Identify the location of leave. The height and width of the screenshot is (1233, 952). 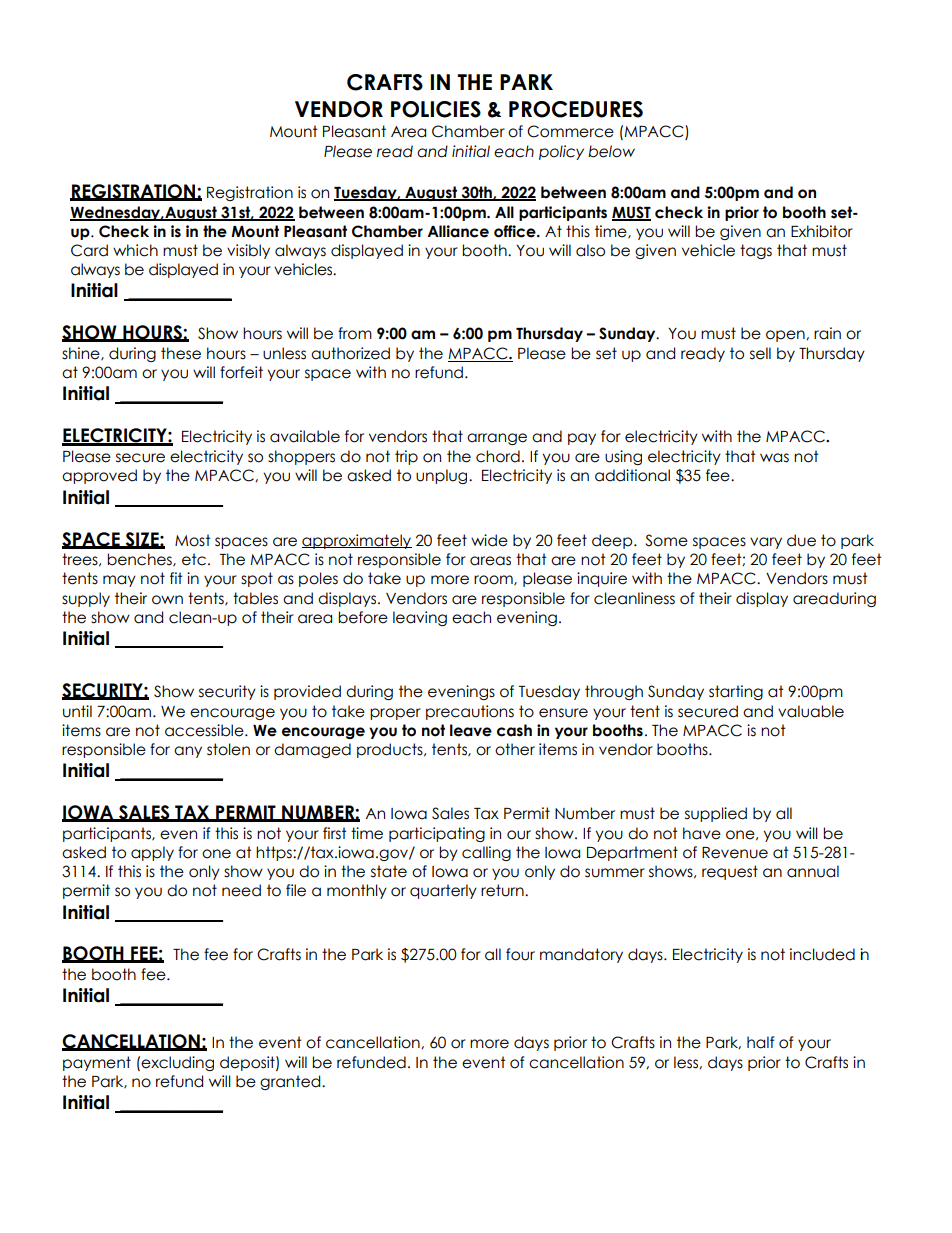
(471, 730).
